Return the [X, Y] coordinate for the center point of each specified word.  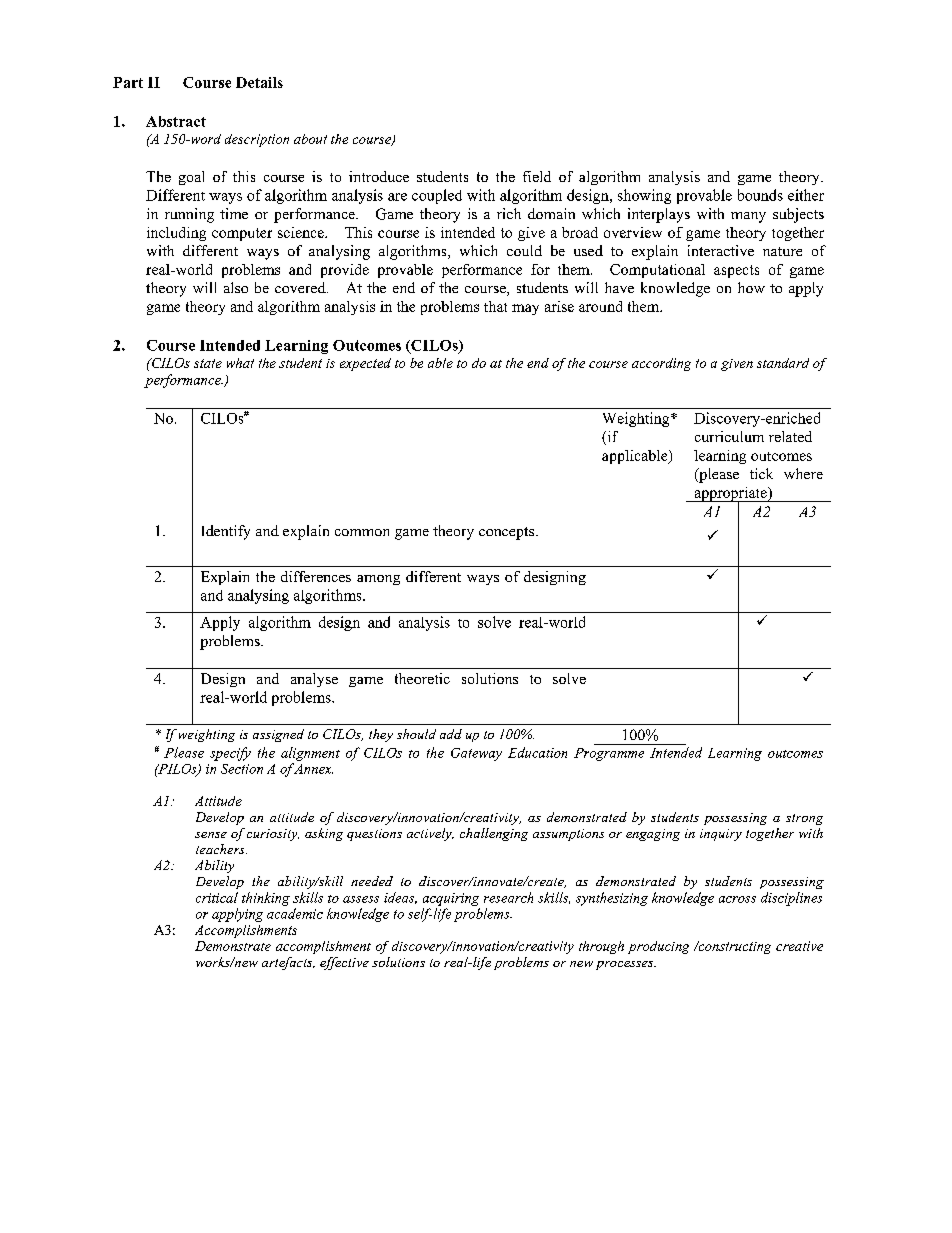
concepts [508, 533]
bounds [760, 195]
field [537, 176]
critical [217, 897]
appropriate [730, 495]
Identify [226, 532]
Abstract [176, 121]
